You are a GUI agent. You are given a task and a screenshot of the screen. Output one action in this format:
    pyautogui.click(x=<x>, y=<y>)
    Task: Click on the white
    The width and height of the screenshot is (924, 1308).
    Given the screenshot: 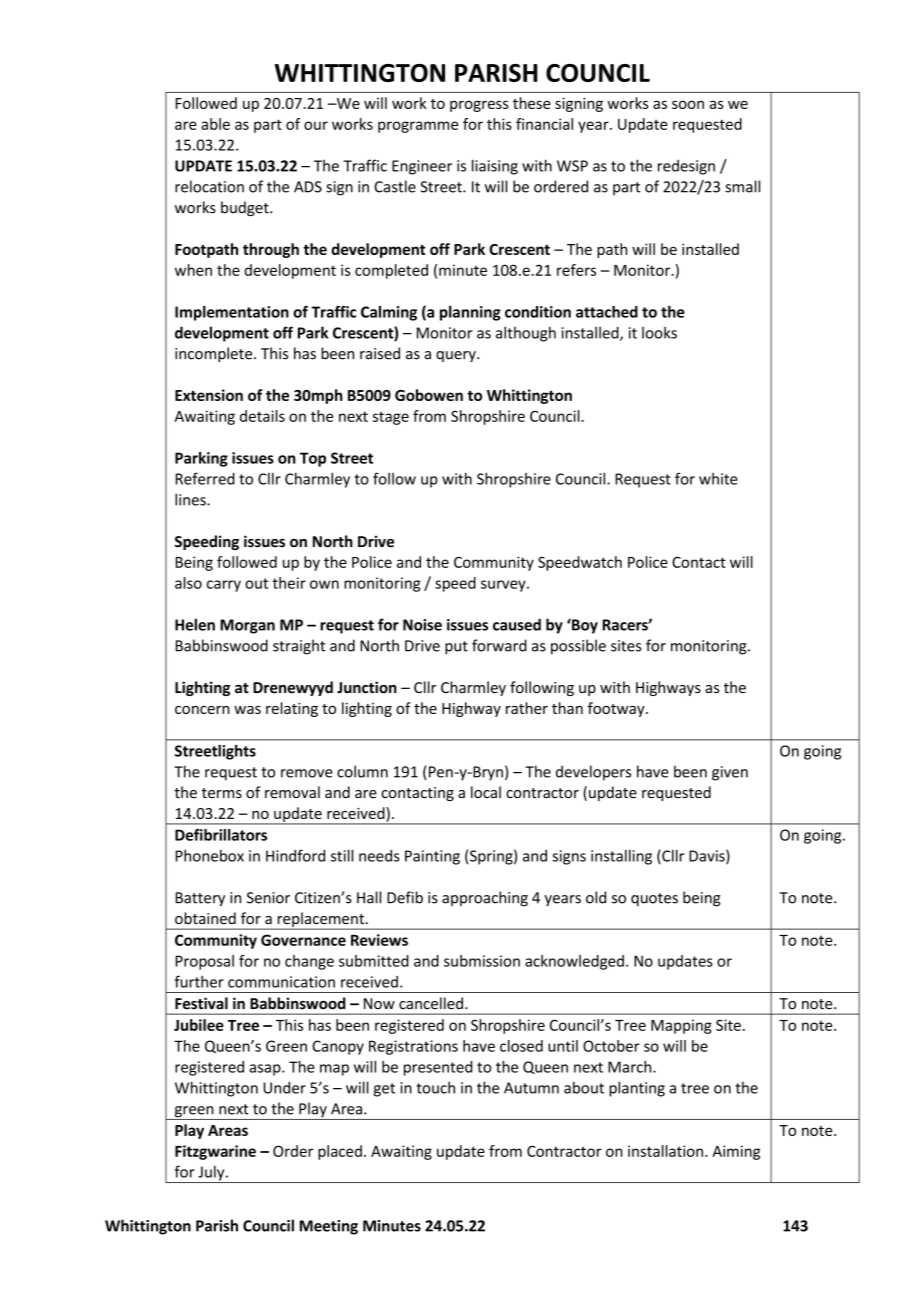 What is the action you would take?
    pyautogui.click(x=718, y=479)
